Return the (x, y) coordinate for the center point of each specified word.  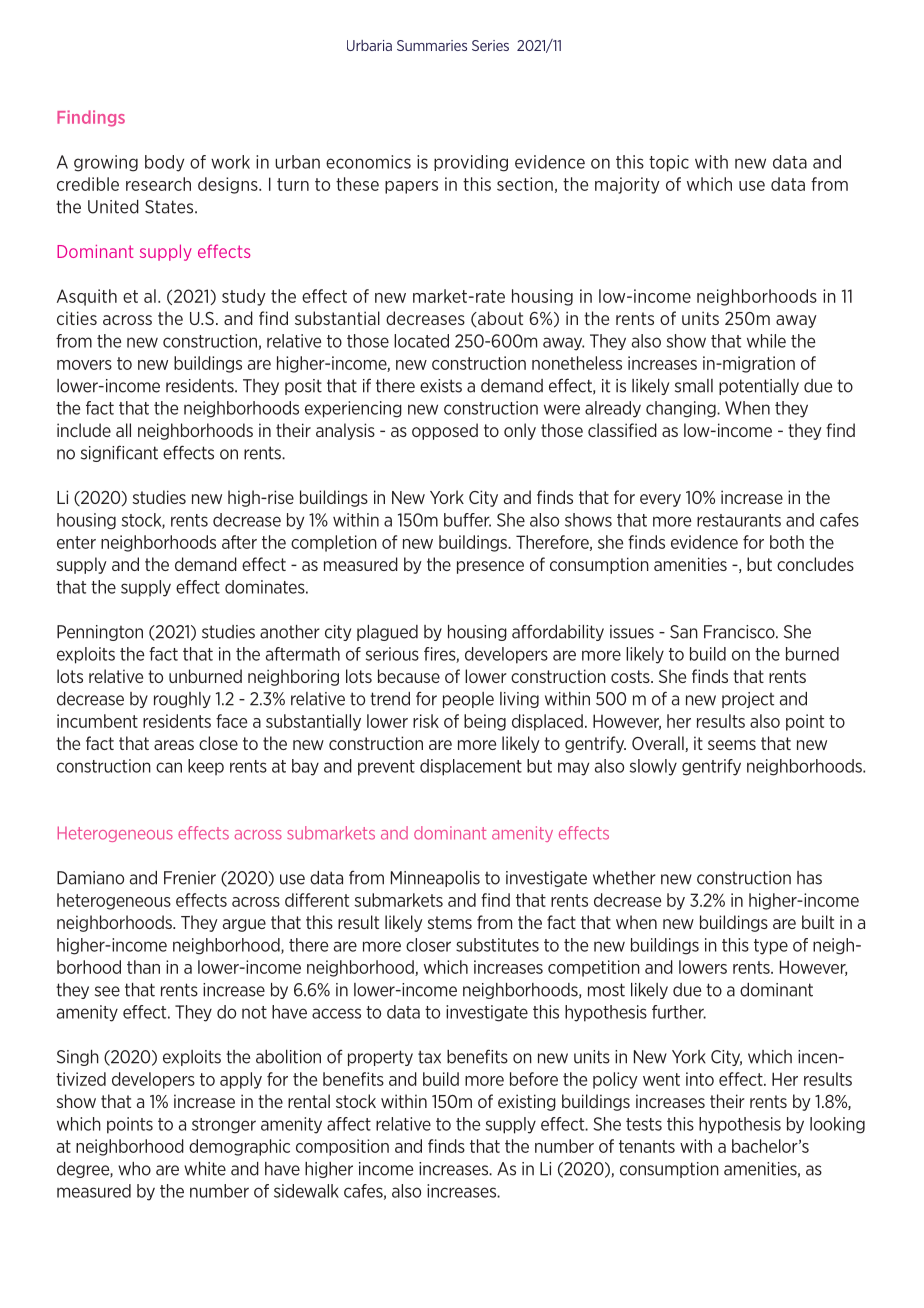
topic (669, 163)
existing (527, 1102)
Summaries (432, 45)
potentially (759, 387)
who (134, 1169)
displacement (471, 767)
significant (119, 453)
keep (206, 767)
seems (732, 745)
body (164, 163)
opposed (445, 431)
